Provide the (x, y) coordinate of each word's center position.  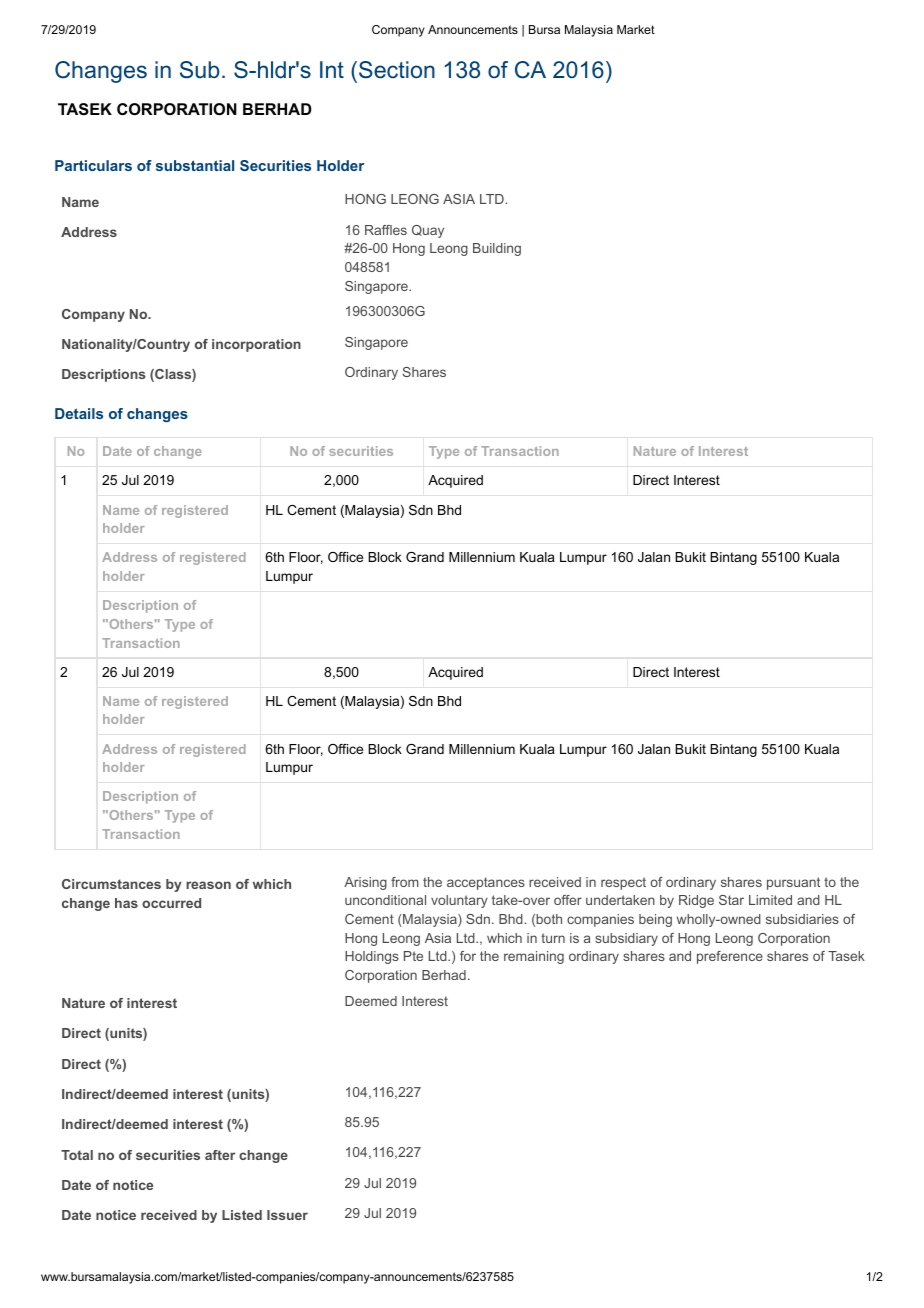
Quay (428, 231)
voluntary (459, 901)
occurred (171, 903)
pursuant (793, 883)
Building (497, 249)
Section (397, 70)
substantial (195, 165)
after (220, 1155)
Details (79, 413)
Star (731, 900)
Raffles (386, 230)
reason (208, 885)
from (405, 882)
